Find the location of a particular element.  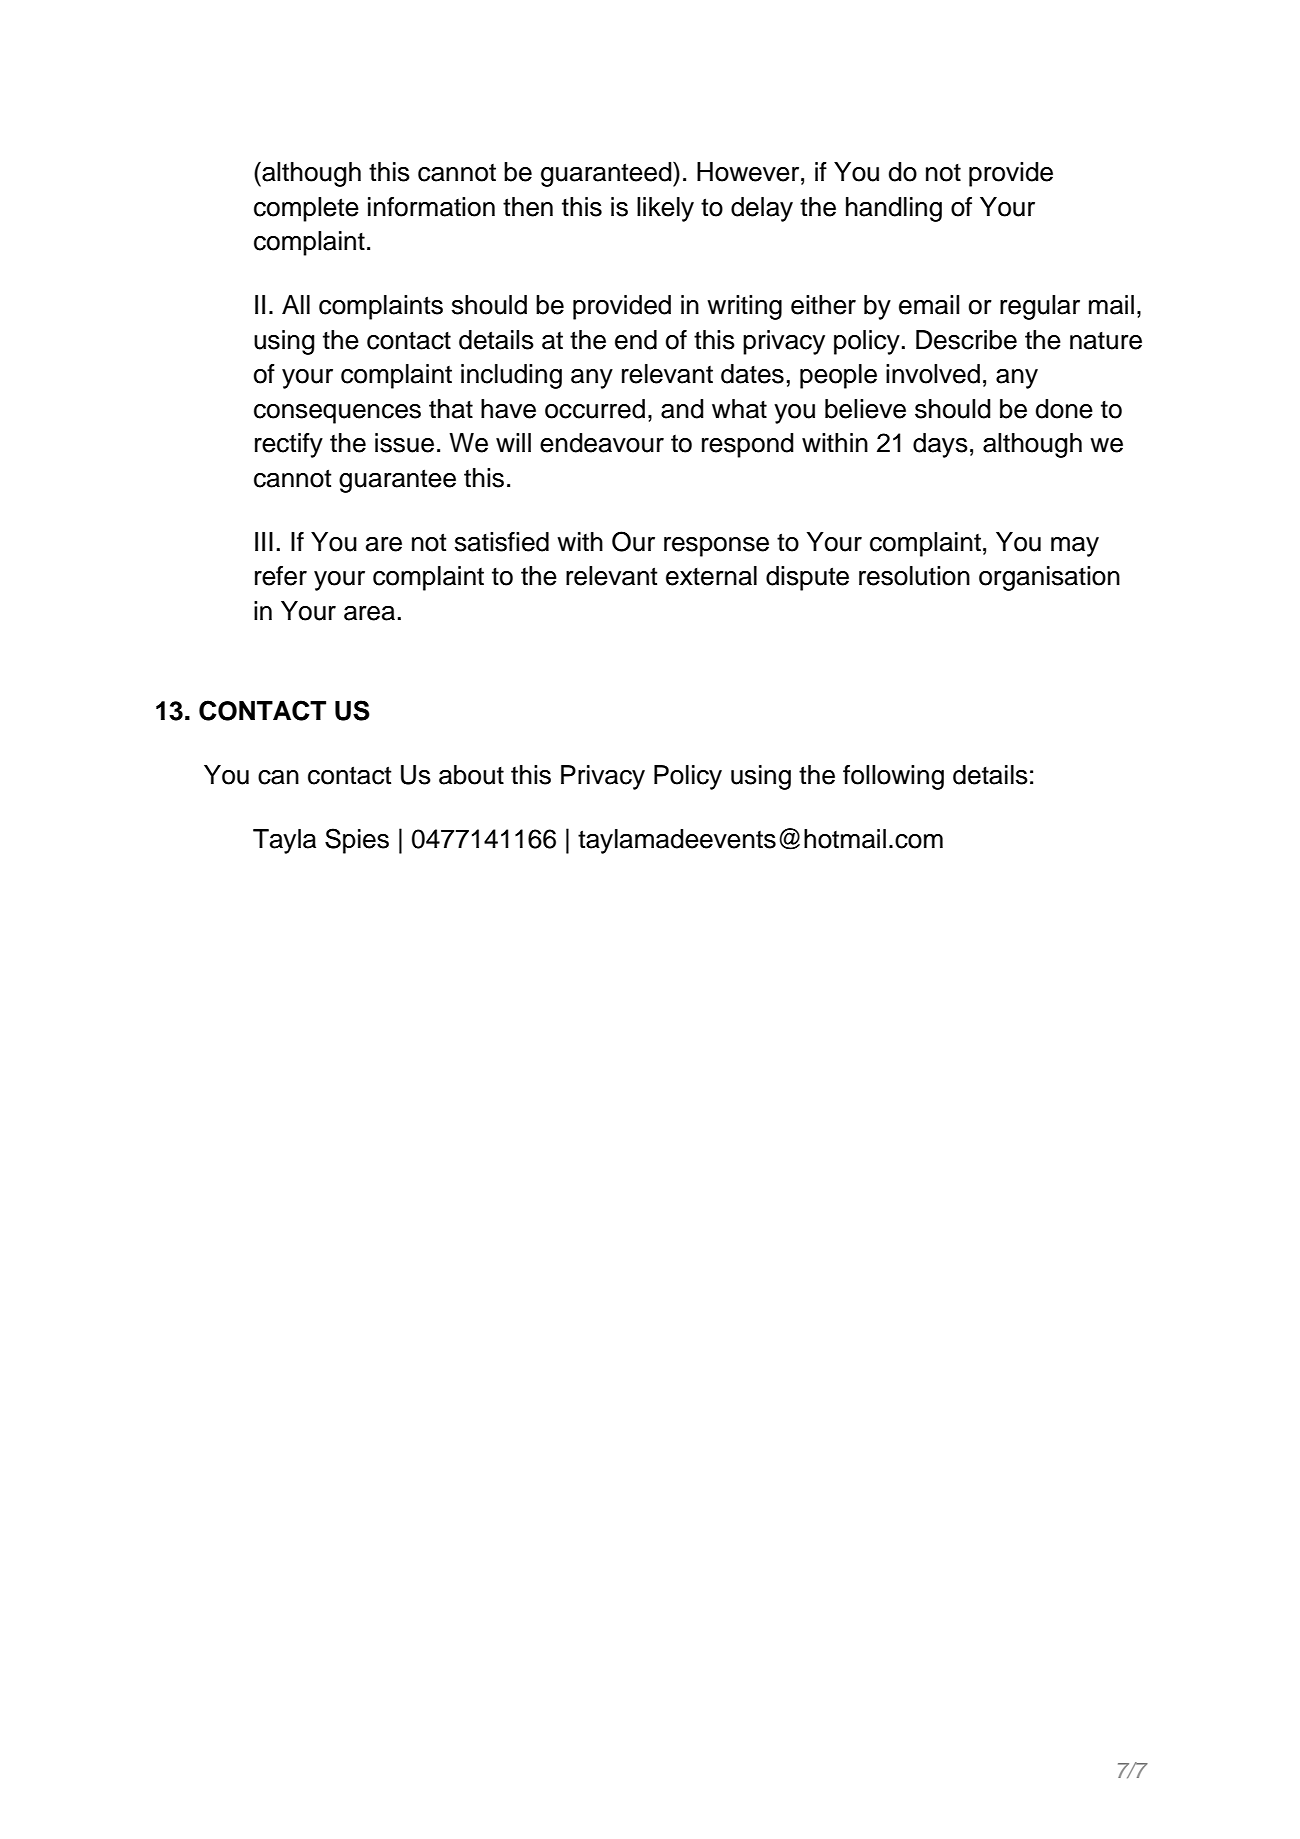

organisation is located at coordinates (1049, 578).
